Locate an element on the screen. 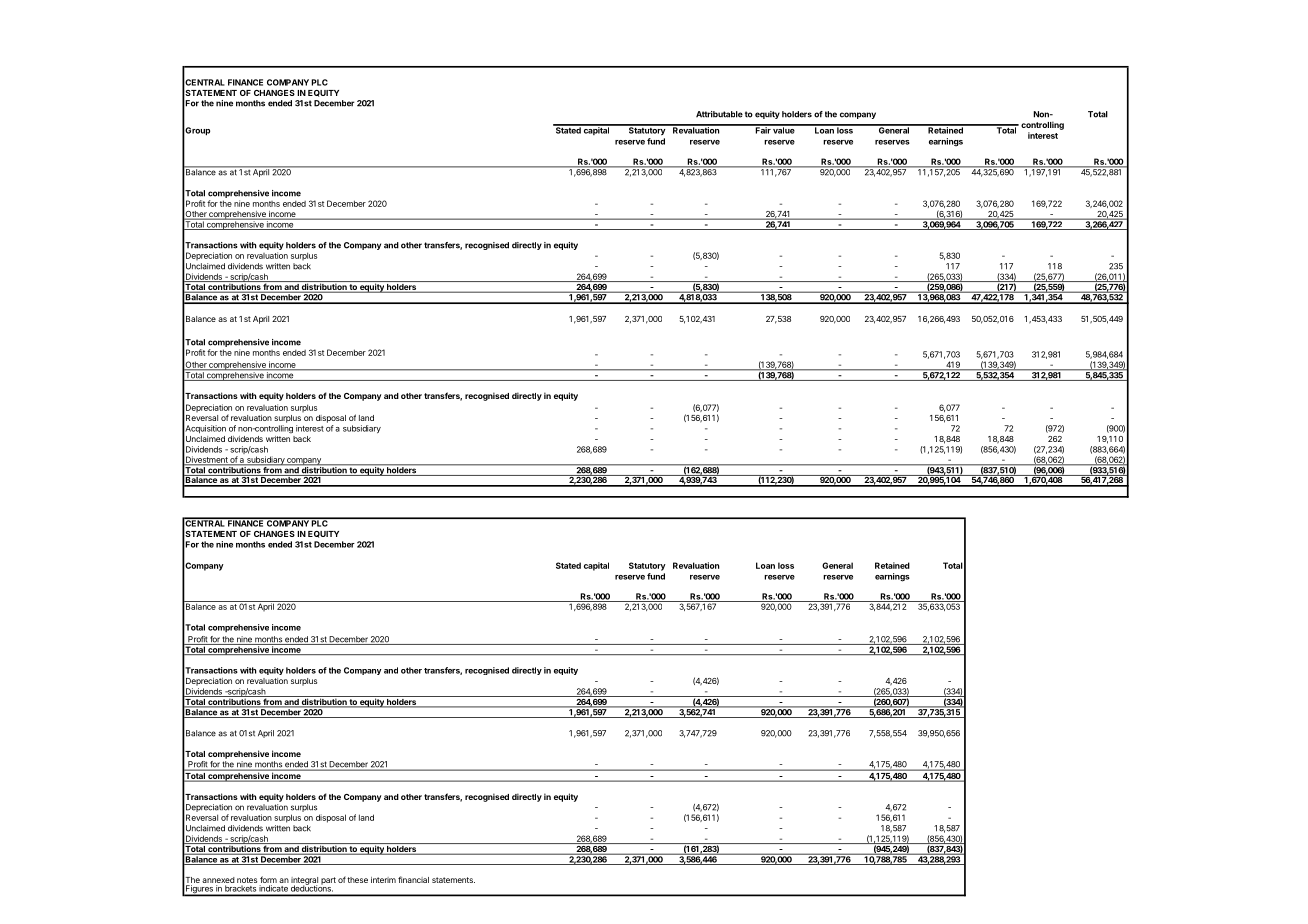 The image size is (1308, 924). these is located at coordinates (357, 880).
